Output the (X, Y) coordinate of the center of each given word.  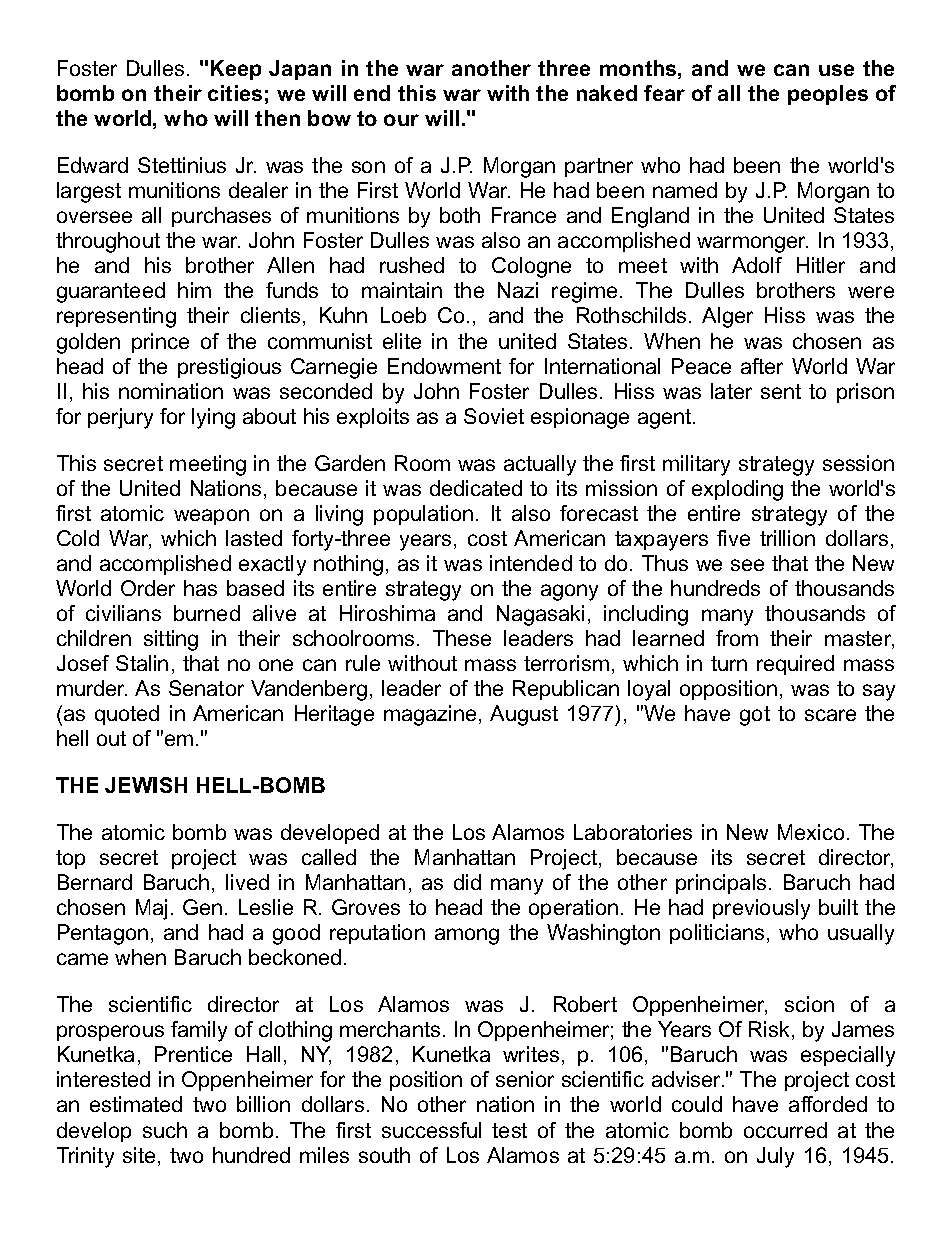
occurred (785, 1130)
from (737, 638)
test (509, 1130)
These (462, 638)
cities (235, 93)
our (401, 120)
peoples (828, 95)
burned (207, 613)
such (165, 1130)
